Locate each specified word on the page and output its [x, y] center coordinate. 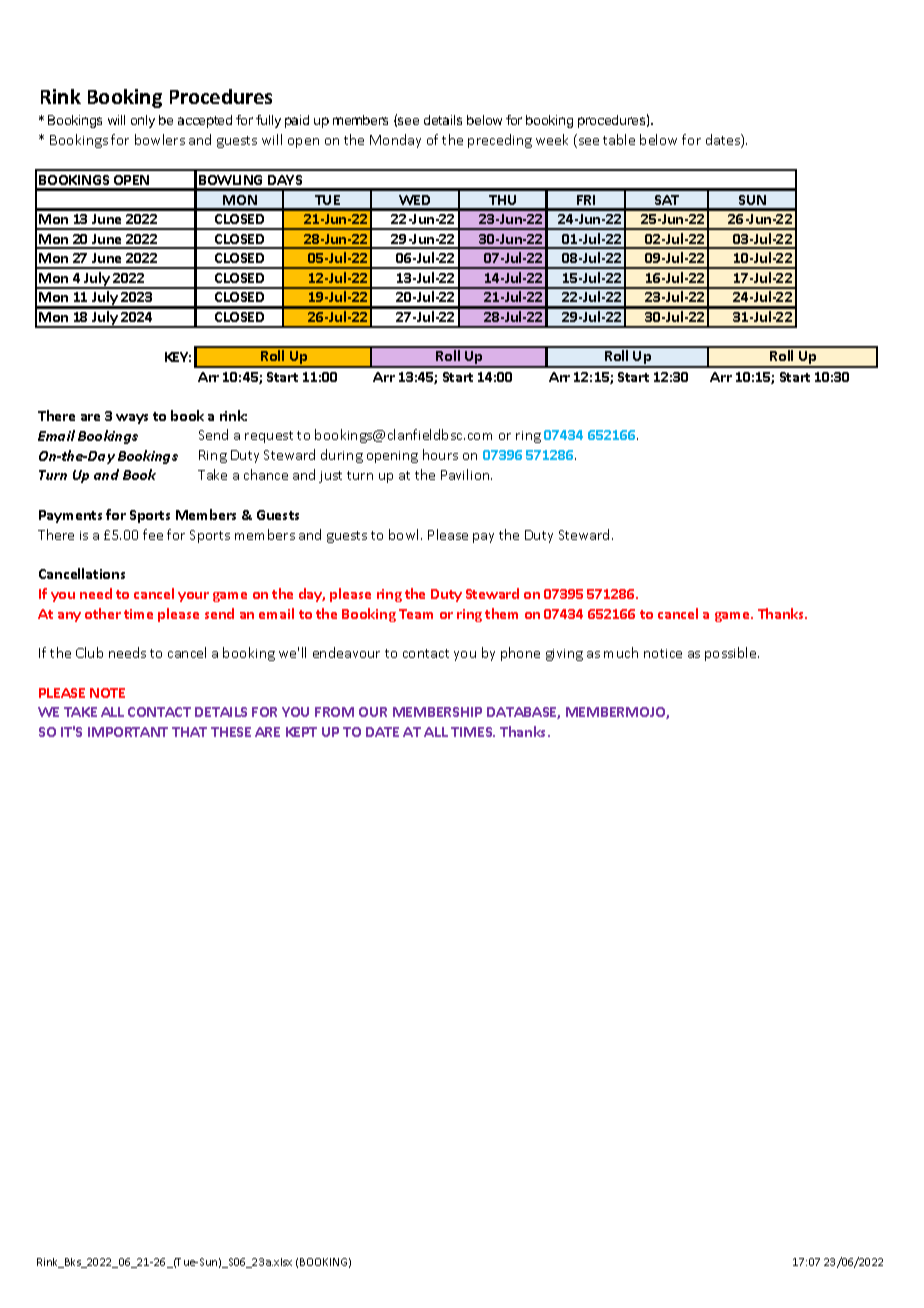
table [619, 139]
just [330, 477]
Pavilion [466, 474]
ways [132, 419]
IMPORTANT [128, 732]
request [269, 437]
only [143, 121]
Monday [395, 141]
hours [440, 454]
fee [153, 534]
